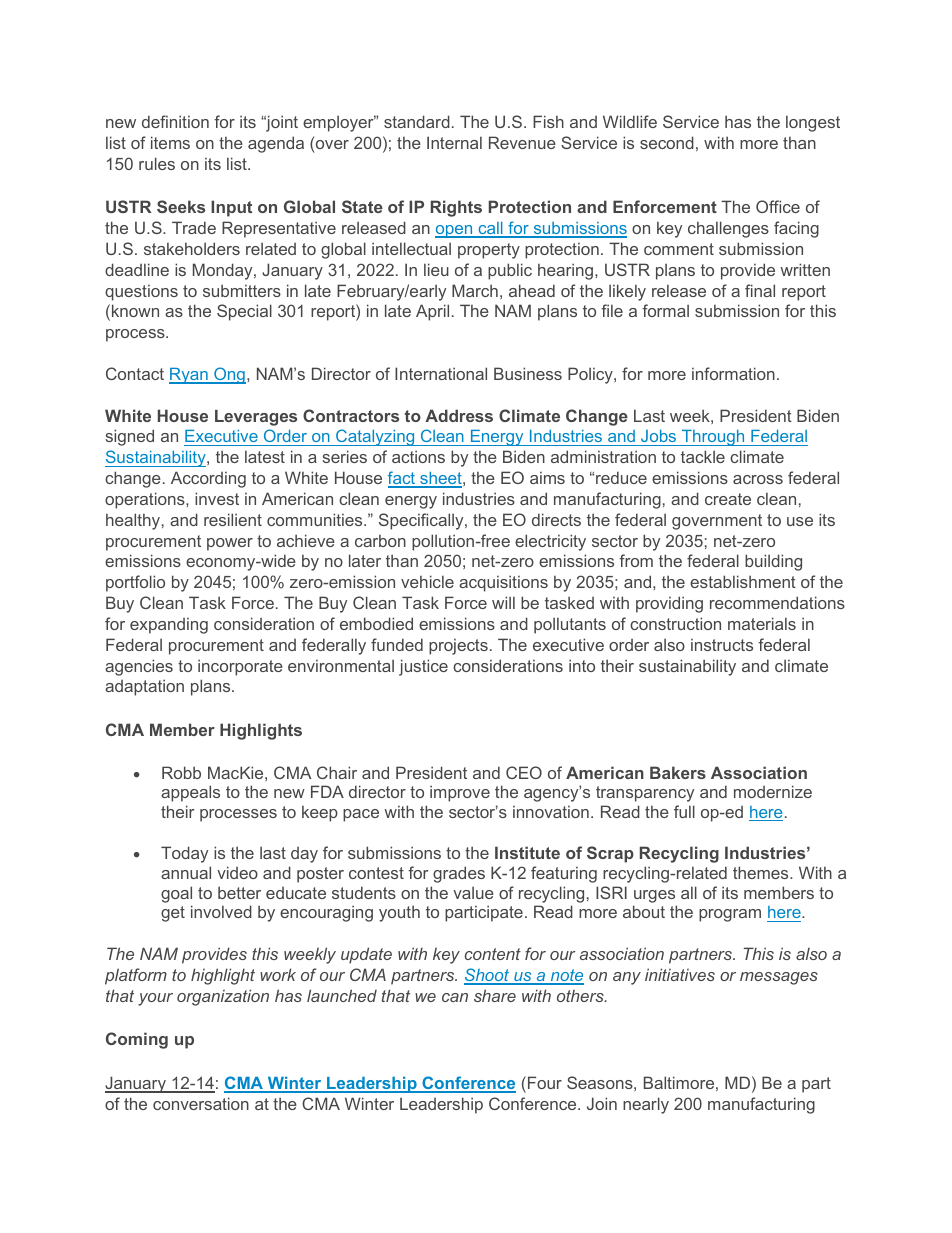 The image size is (952, 1233). What do you see at coordinates (189, 376) in the screenshot?
I see `Ryan` at bounding box center [189, 376].
